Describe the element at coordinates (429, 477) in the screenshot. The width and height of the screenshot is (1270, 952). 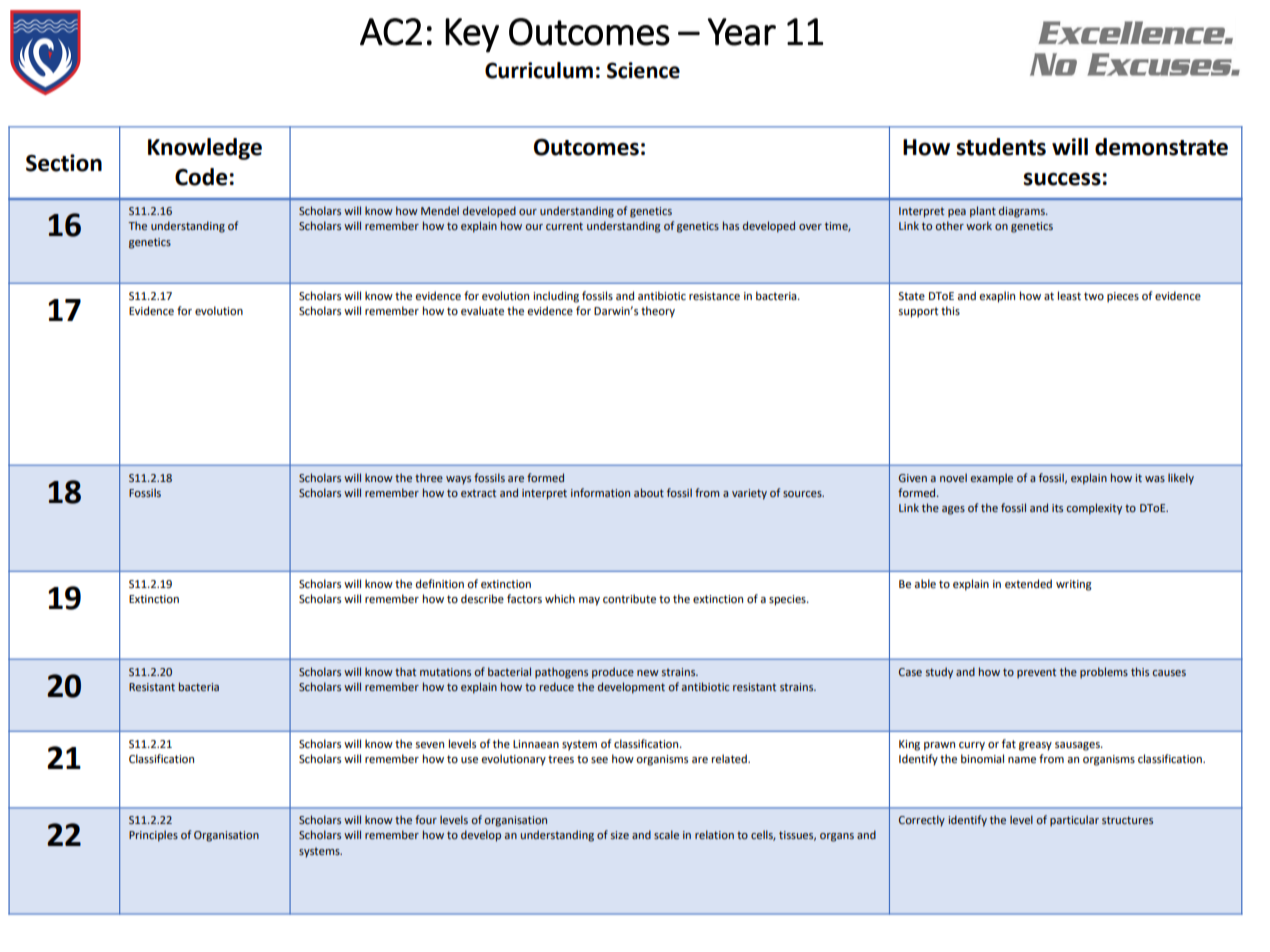
I see `three` at that location.
